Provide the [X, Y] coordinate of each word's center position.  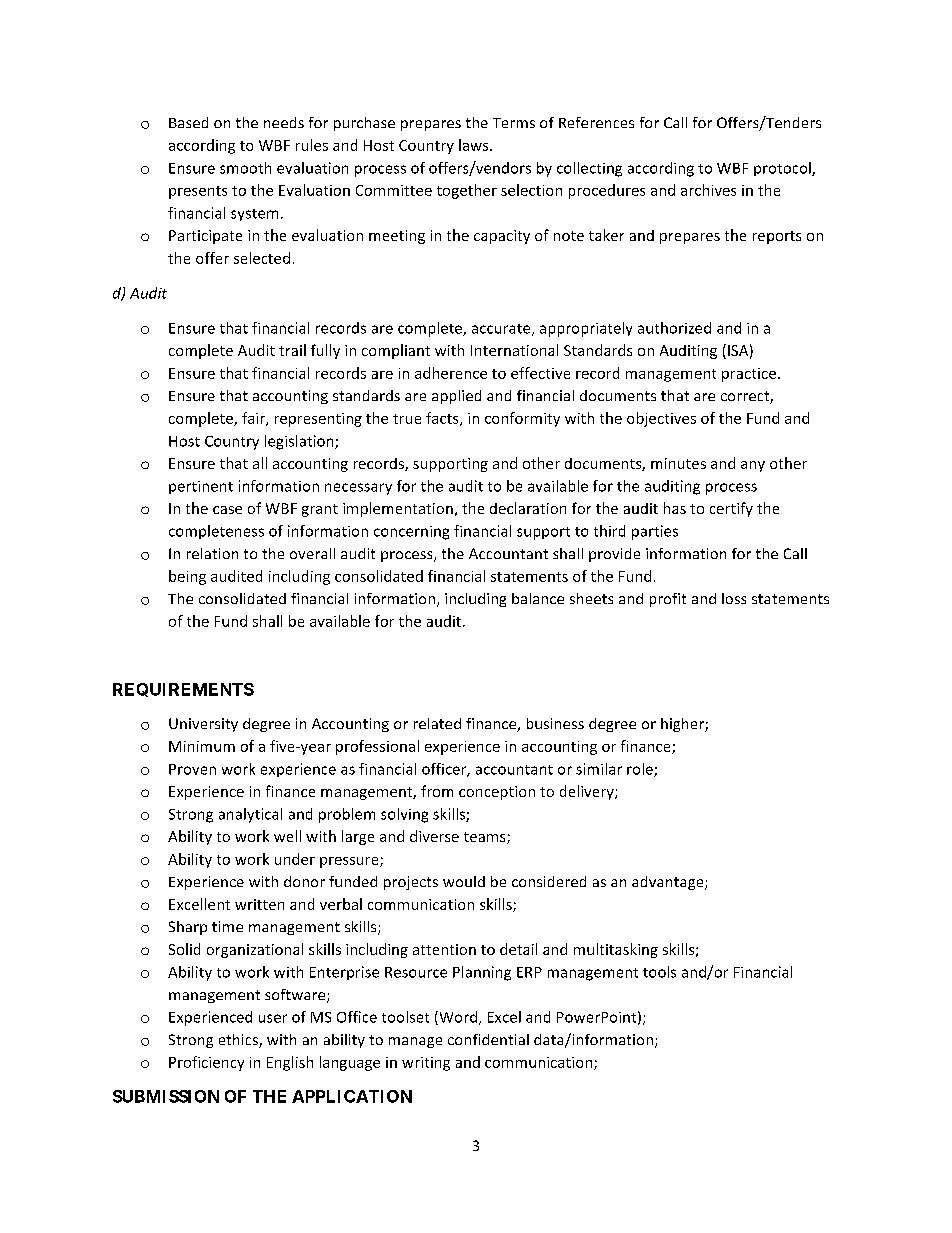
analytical [250, 815]
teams [486, 838]
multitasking [616, 950]
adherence [451, 373]
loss [734, 598]
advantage [669, 883]
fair [254, 419]
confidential [488, 1039]
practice [749, 375]
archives [708, 190]
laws [475, 145]
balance [538, 598]
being [187, 577]
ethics [239, 1041]
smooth [245, 168]
